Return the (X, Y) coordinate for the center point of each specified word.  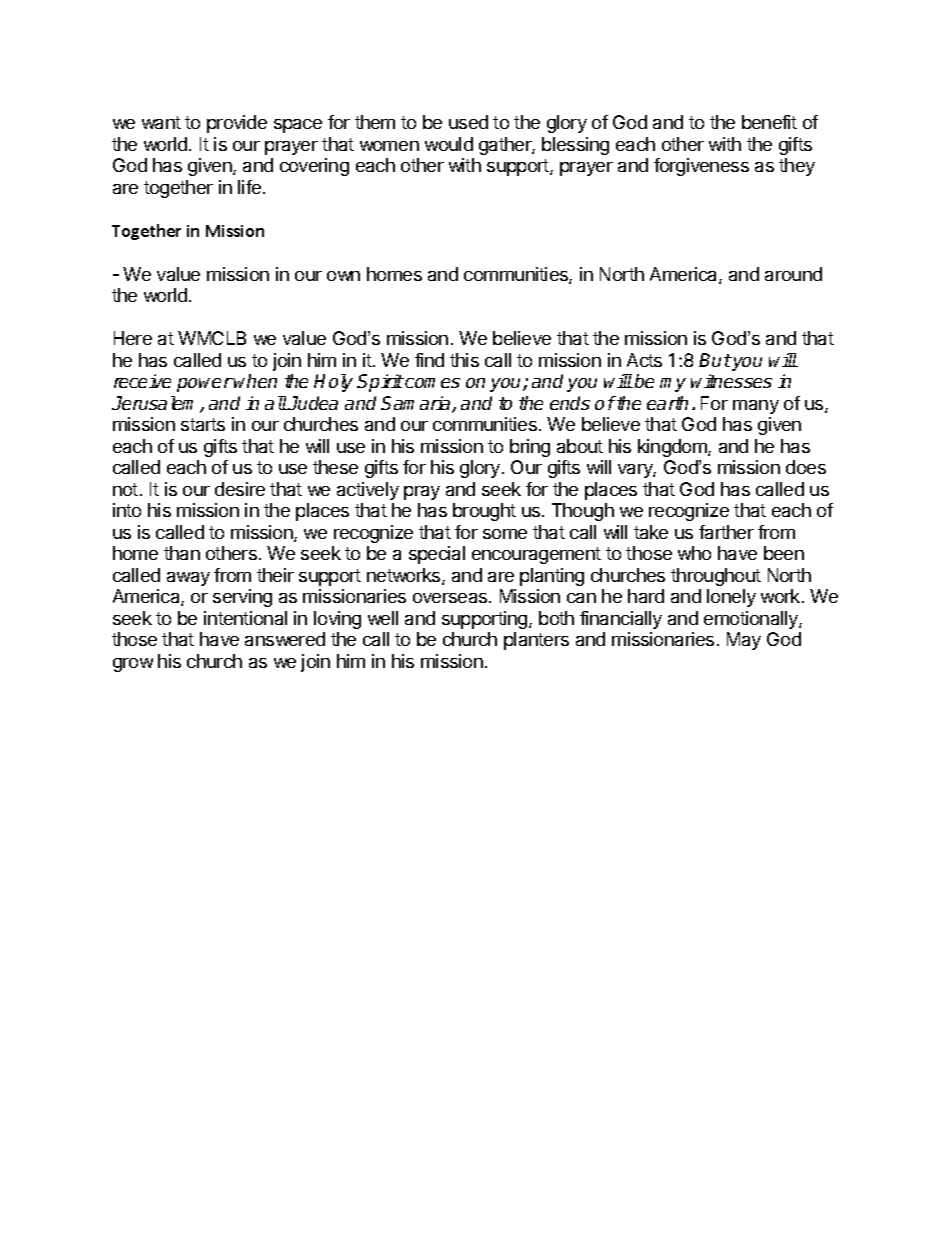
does (806, 467)
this (464, 360)
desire (240, 489)
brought (484, 512)
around (793, 274)
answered (285, 639)
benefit (769, 122)
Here (133, 338)
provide (237, 124)
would (449, 144)
